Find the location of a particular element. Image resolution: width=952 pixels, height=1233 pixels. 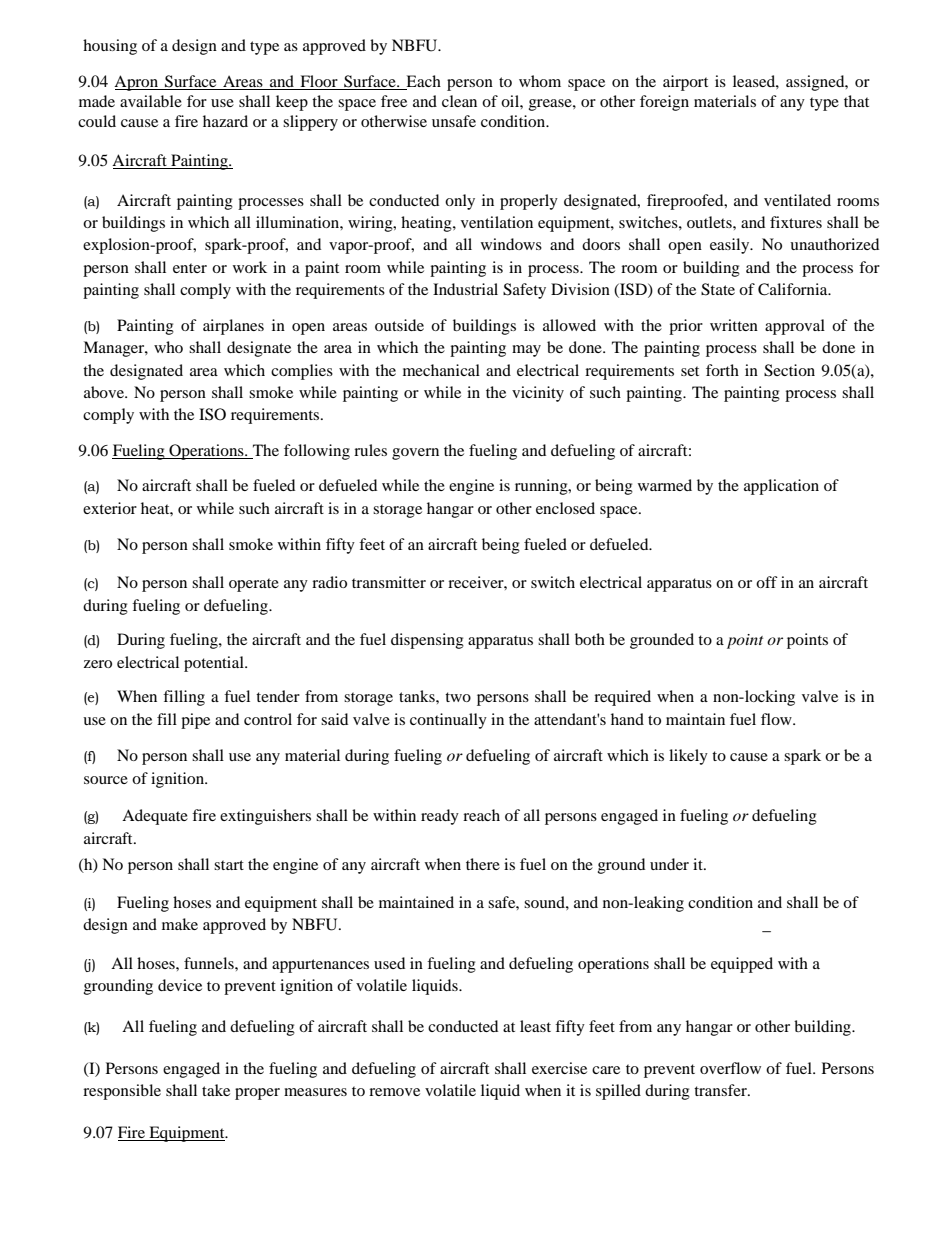

clean is located at coordinates (459, 101).
